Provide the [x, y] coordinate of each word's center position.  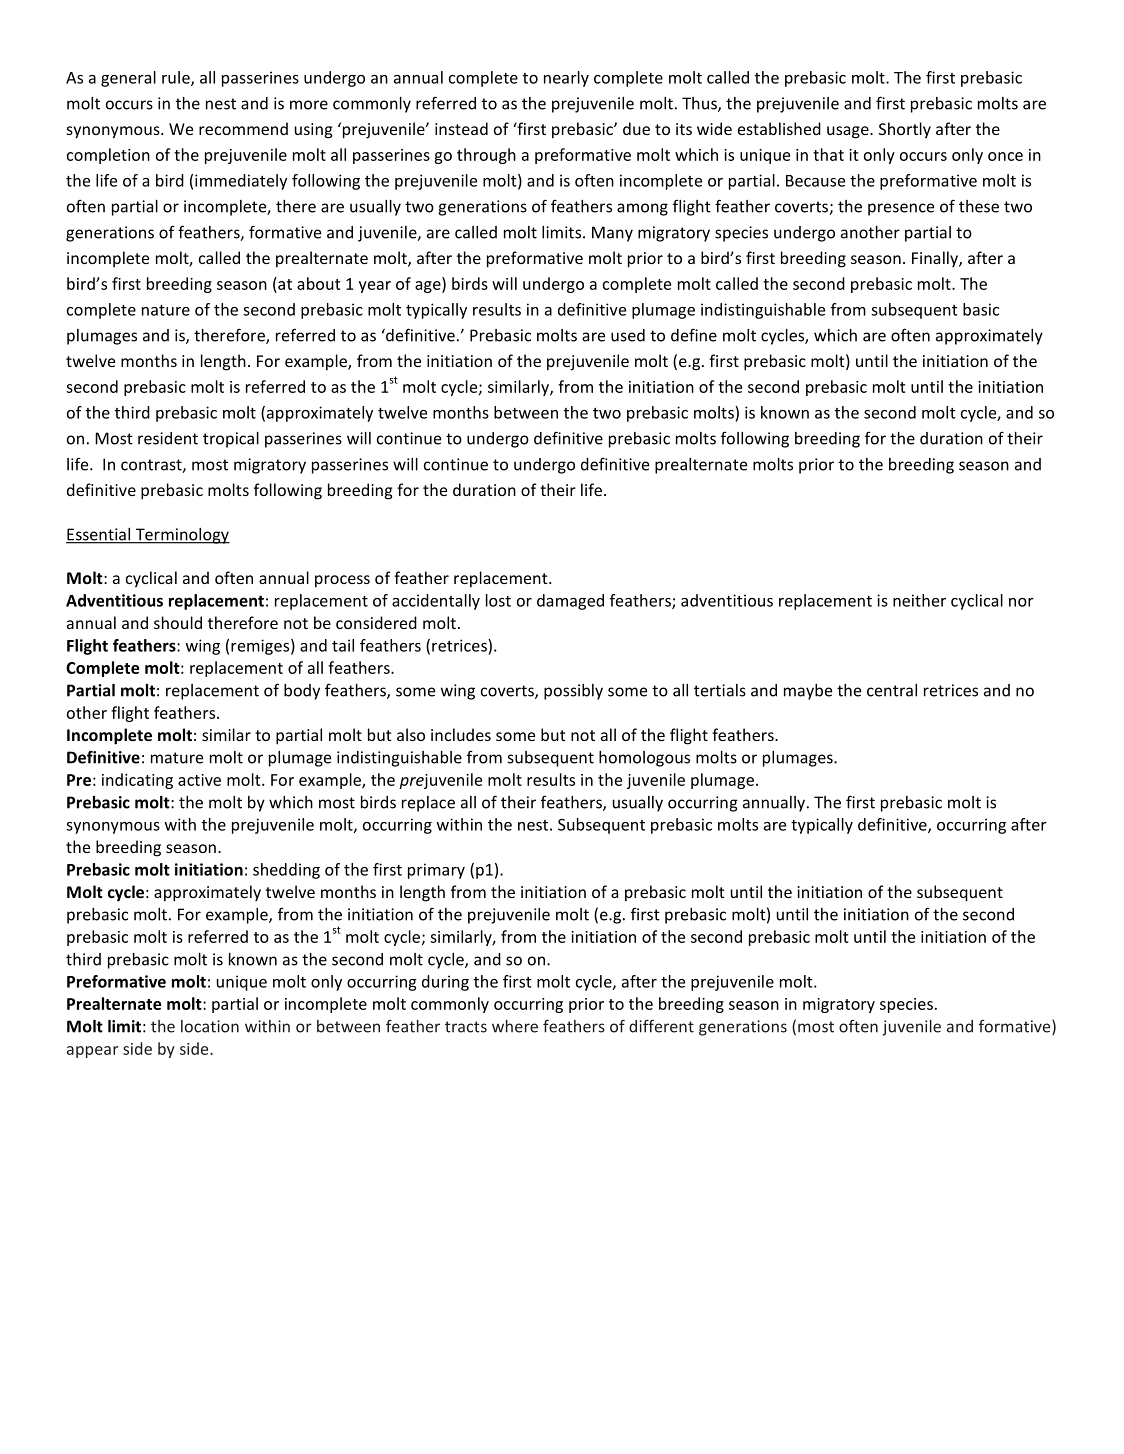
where [515, 1026]
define [694, 335]
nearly [566, 79]
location [210, 1026]
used [628, 335]
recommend [243, 128]
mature [177, 758]
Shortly [905, 130]
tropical [231, 440]
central [892, 690]
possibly [573, 692]
